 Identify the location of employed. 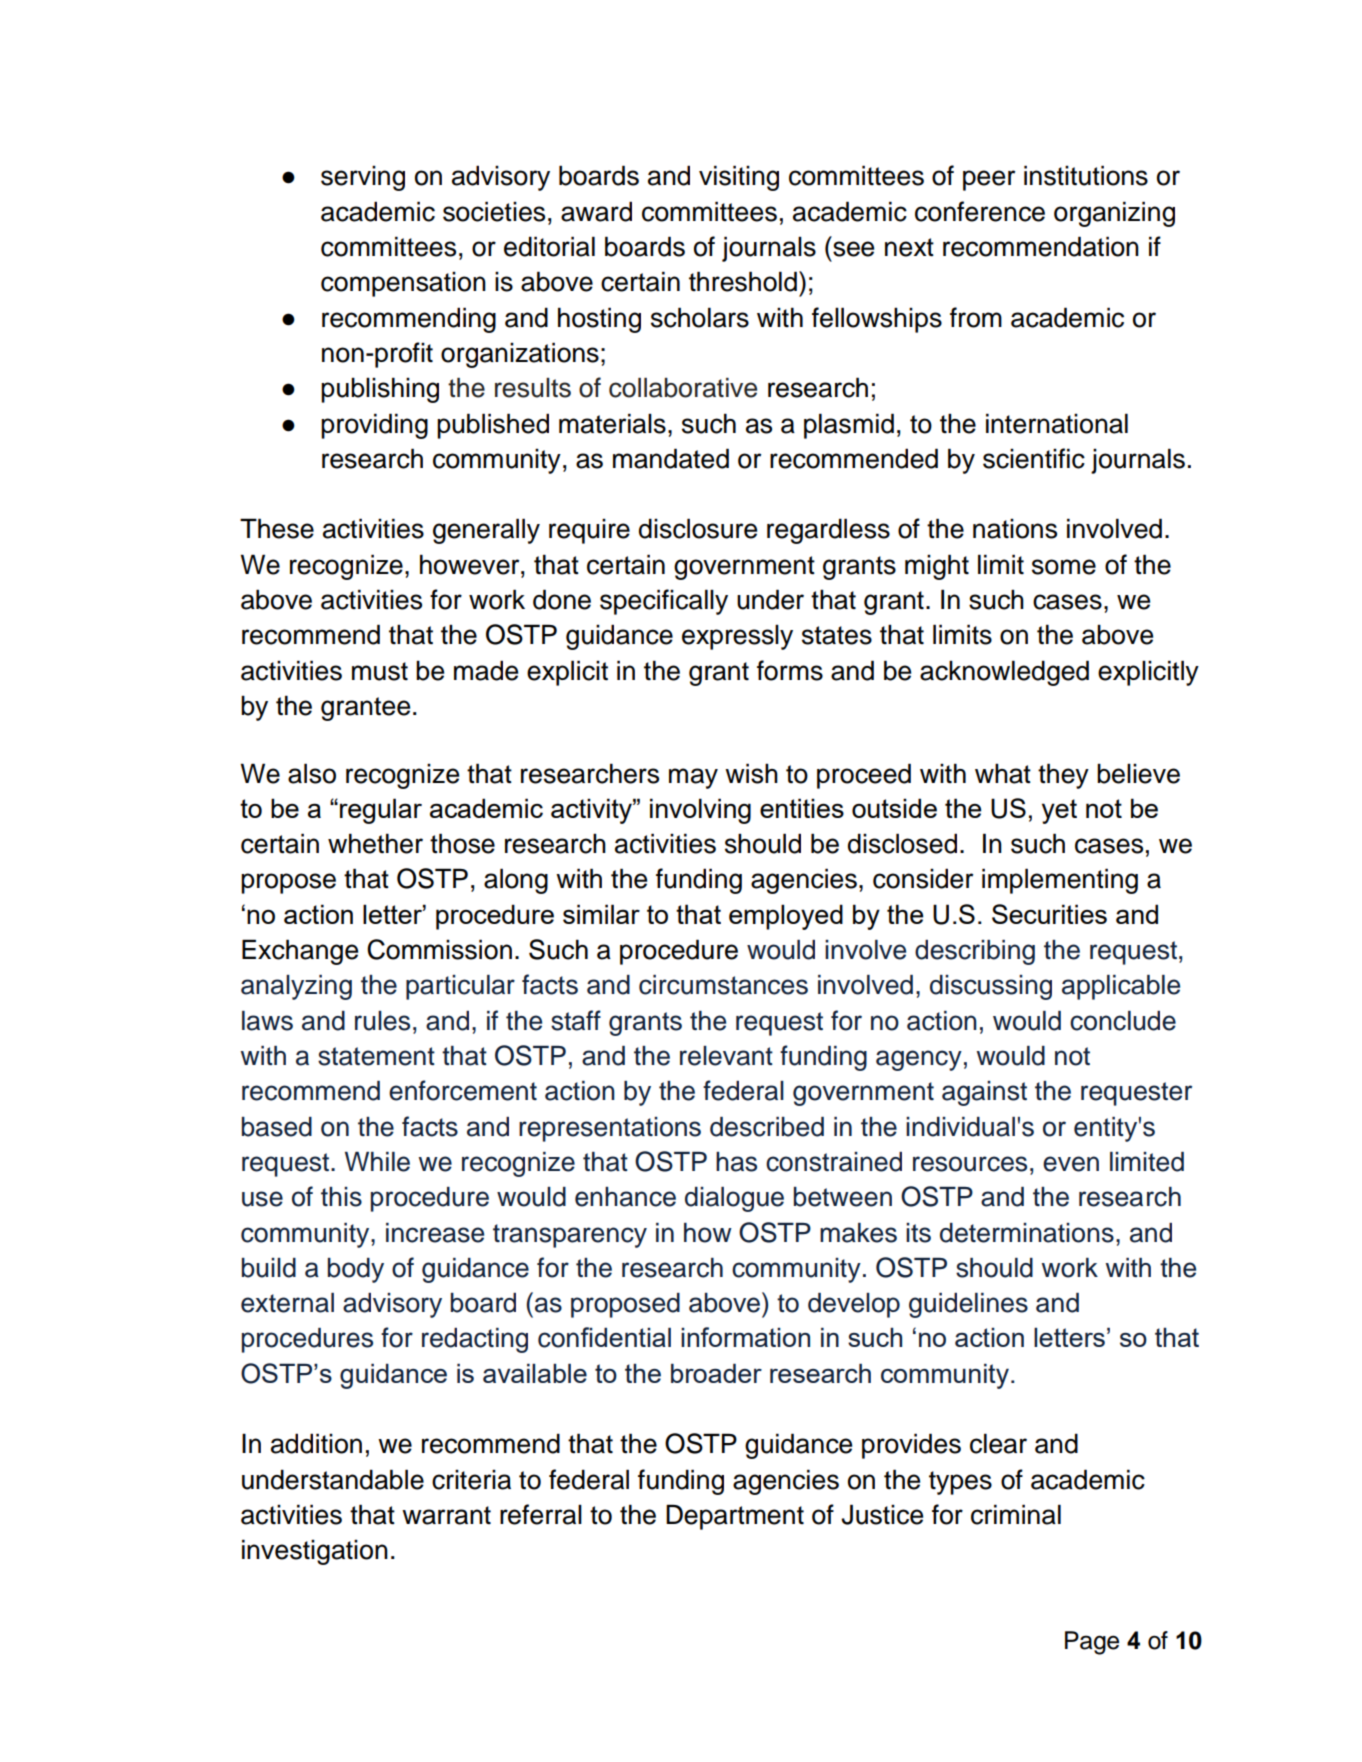
(786, 917).
